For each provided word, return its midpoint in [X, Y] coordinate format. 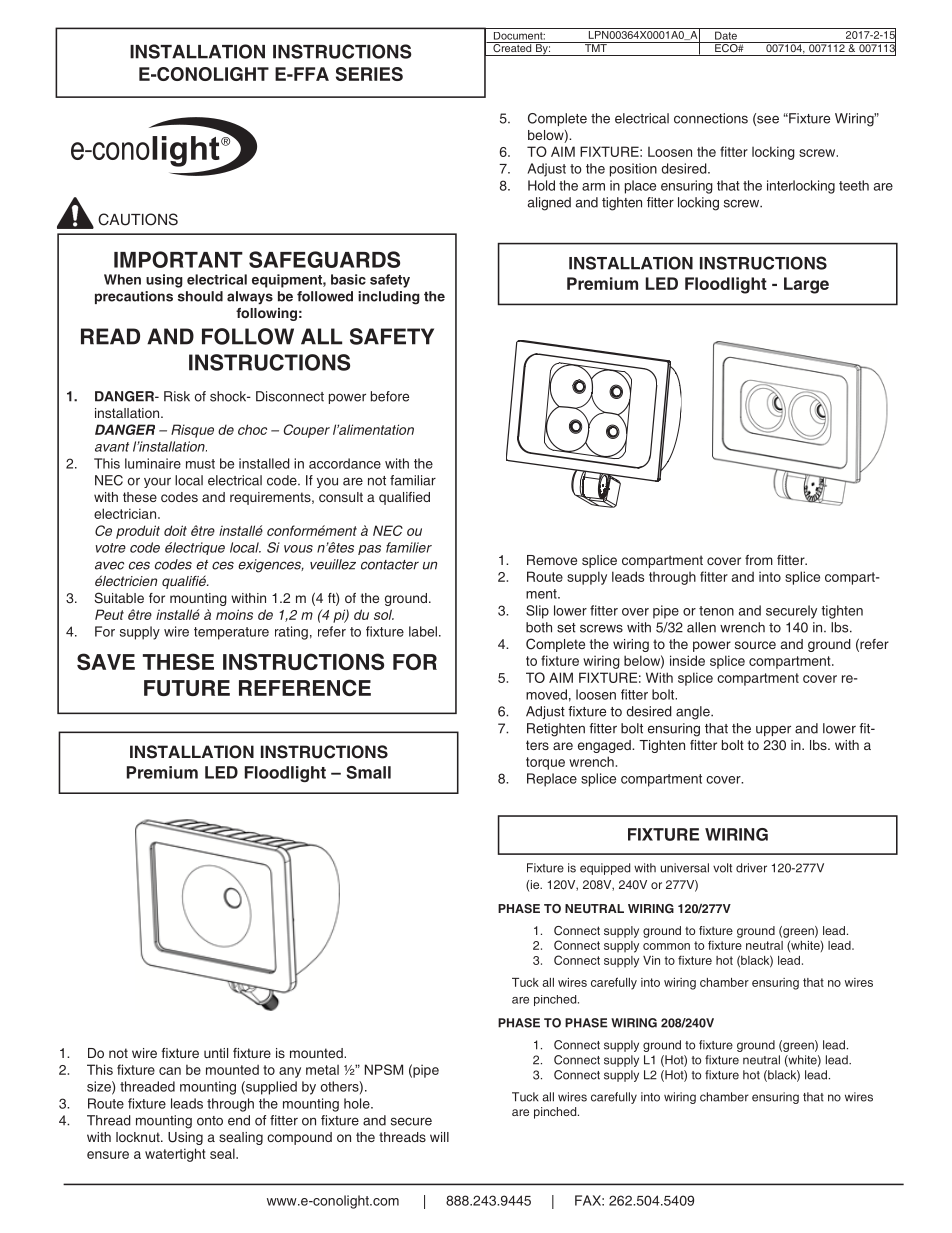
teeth [854, 185]
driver [751, 868]
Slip [537, 612]
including [389, 298]
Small [369, 772]
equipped [605, 869]
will [439, 1137]
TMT [595, 47]
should [200, 296]
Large [806, 285]
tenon [716, 611]
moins [234, 614]
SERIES [369, 74]
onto [210, 1121]
